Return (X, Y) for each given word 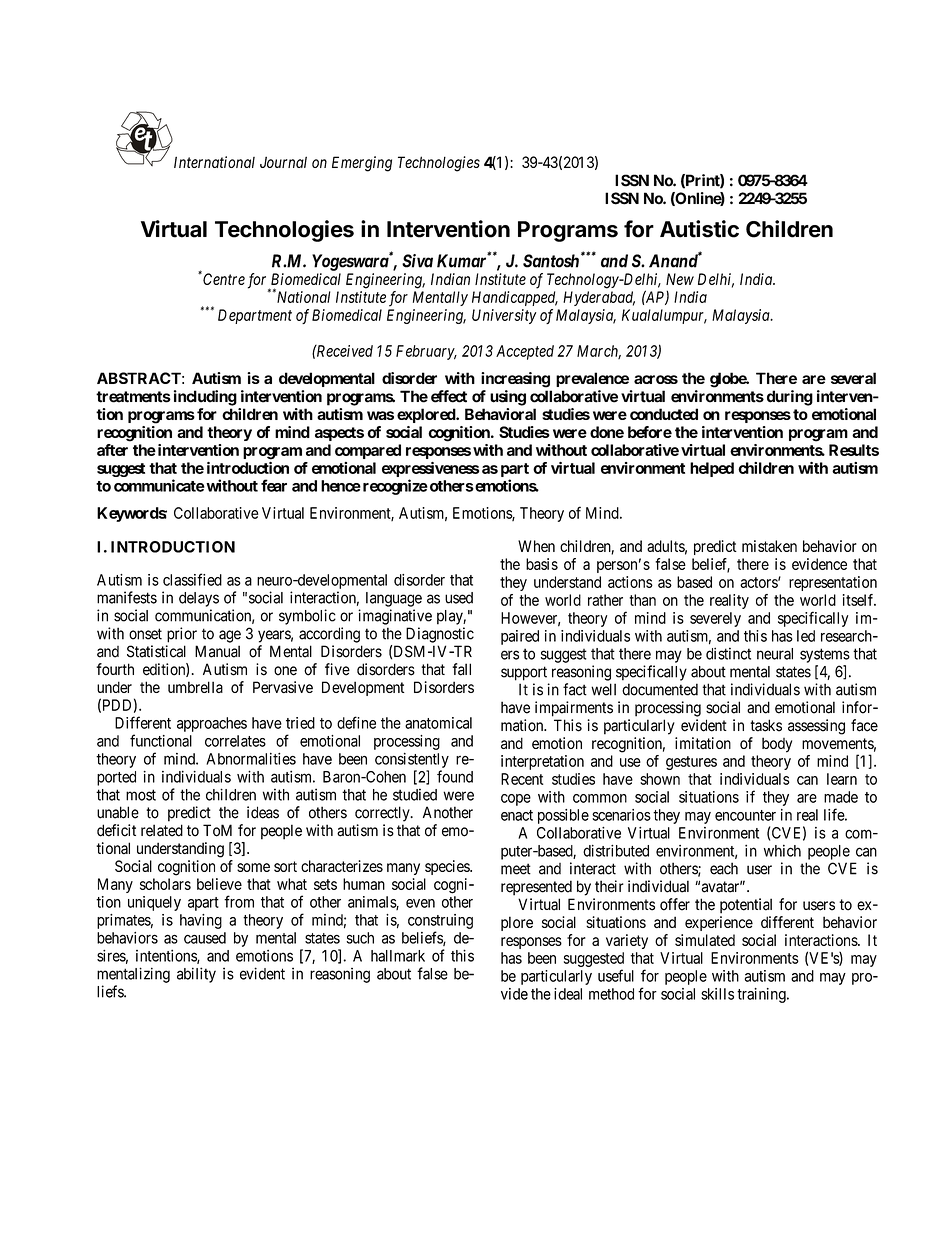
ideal (568, 994)
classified (192, 579)
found (455, 776)
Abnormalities (251, 759)
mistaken (769, 546)
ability (196, 975)
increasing (515, 380)
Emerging (362, 164)
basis (542, 564)
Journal (283, 162)
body (777, 745)
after (112, 450)
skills (717, 994)
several (853, 378)
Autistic (699, 229)
